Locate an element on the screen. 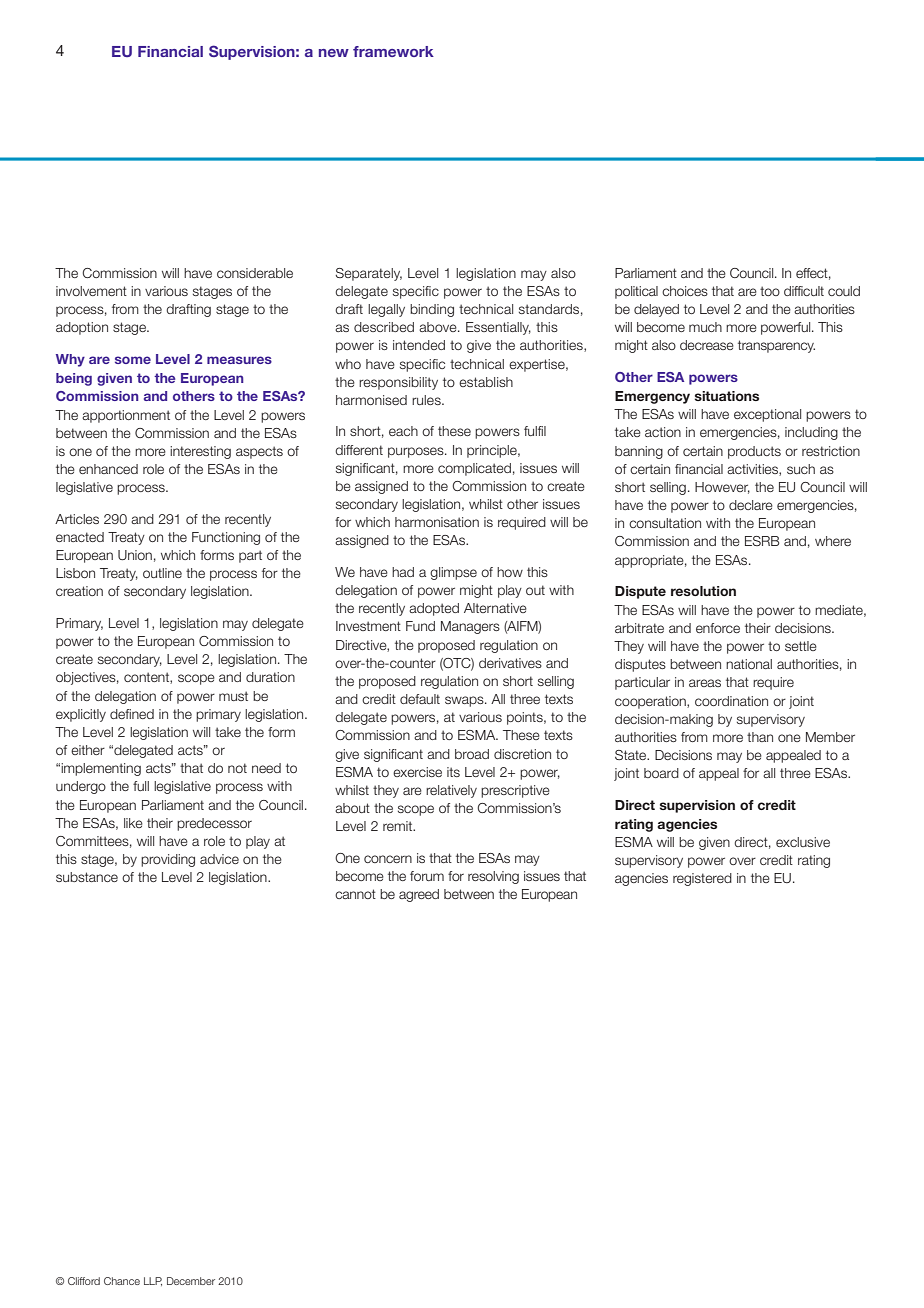 This screenshot has width=924, height=1308. forum is located at coordinates (427, 876).
